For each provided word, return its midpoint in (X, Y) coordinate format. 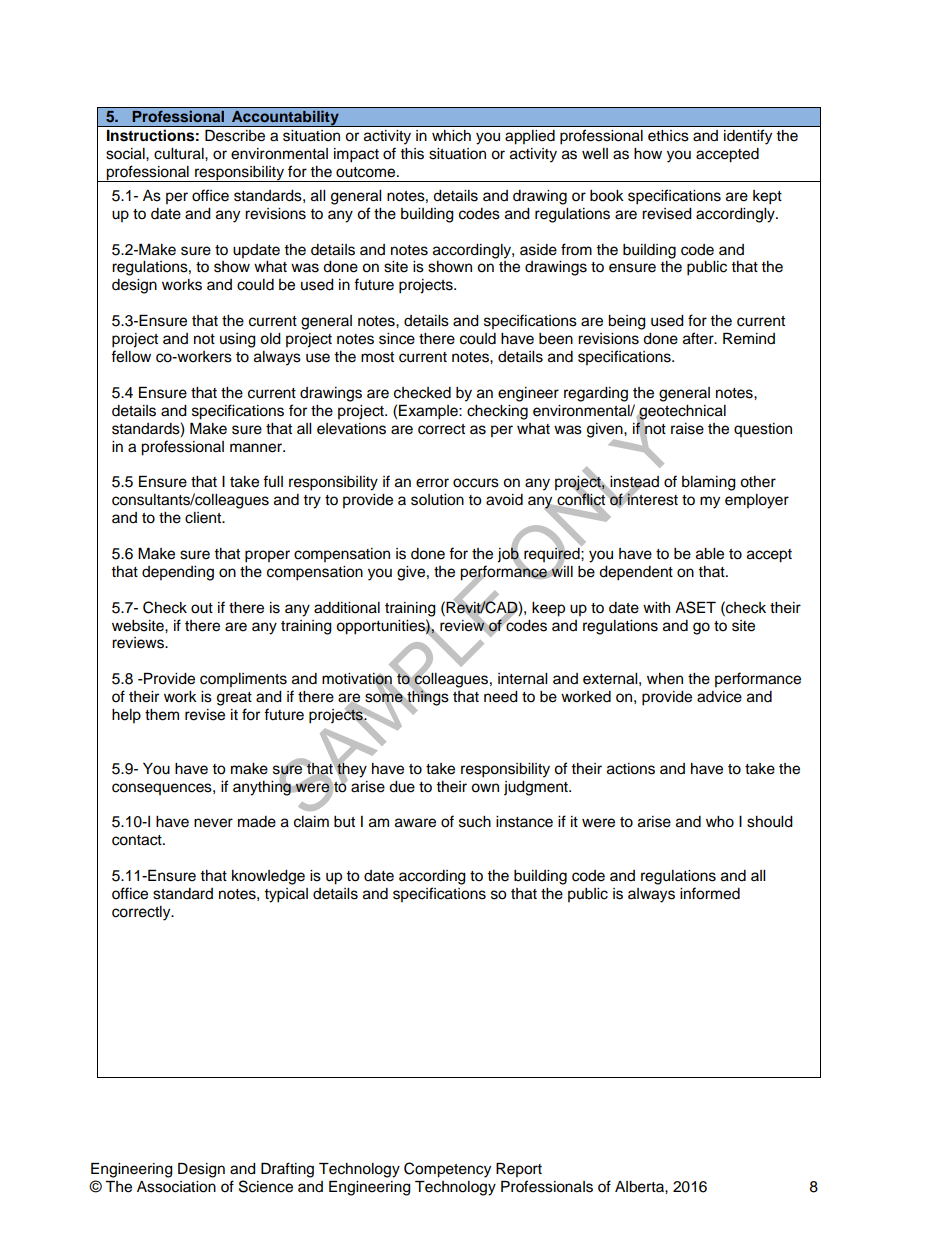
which (451, 135)
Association (176, 1187)
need (501, 697)
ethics (668, 135)
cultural (180, 154)
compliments (243, 680)
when (665, 679)
